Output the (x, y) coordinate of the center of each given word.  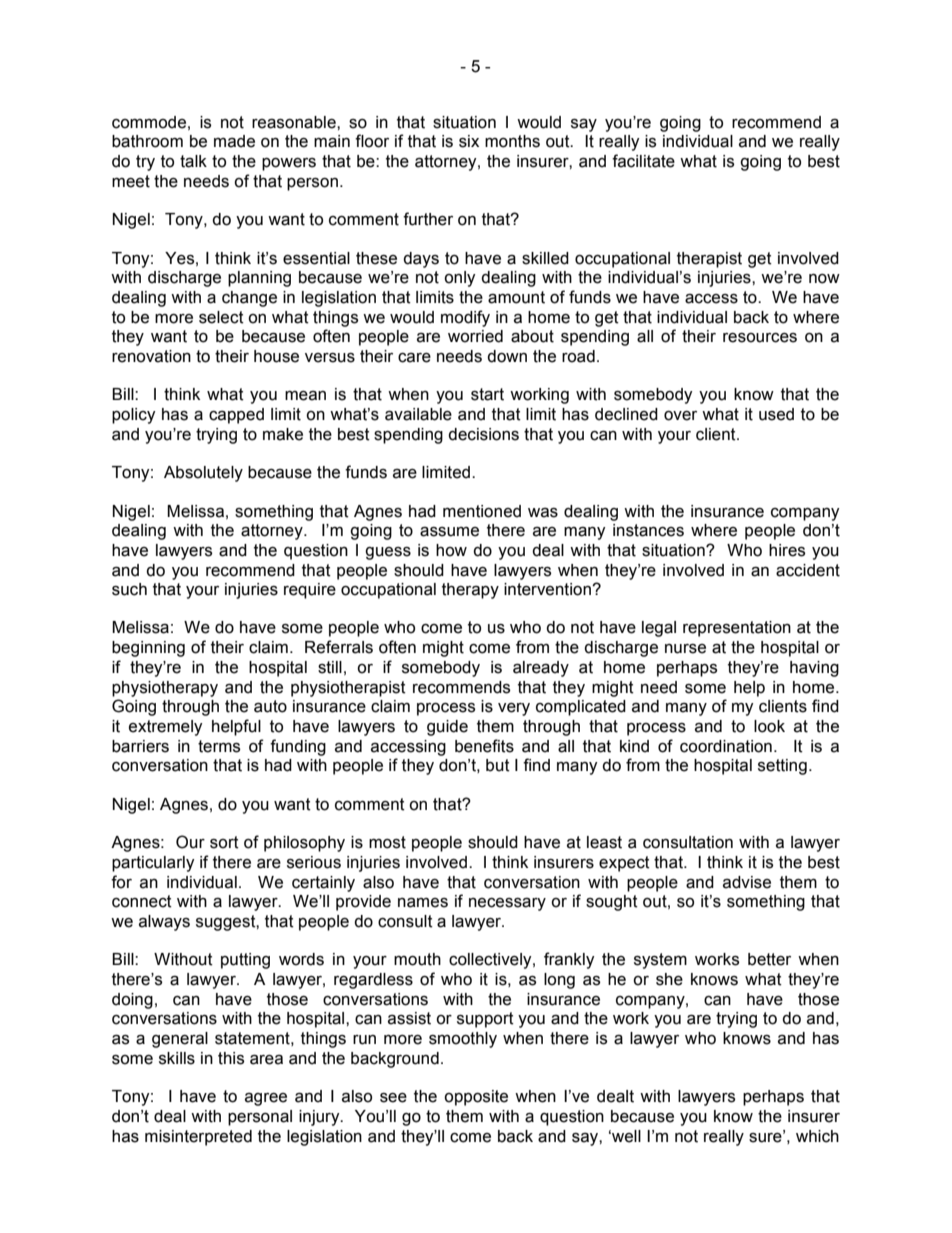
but (498, 765)
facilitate (643, 161)
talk (193, 161)
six (469, 141)
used (776, 414)
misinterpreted (198, 1138)
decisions (483, 434)
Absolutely (203, 474)
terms (219, 746)
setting (782, 767)
